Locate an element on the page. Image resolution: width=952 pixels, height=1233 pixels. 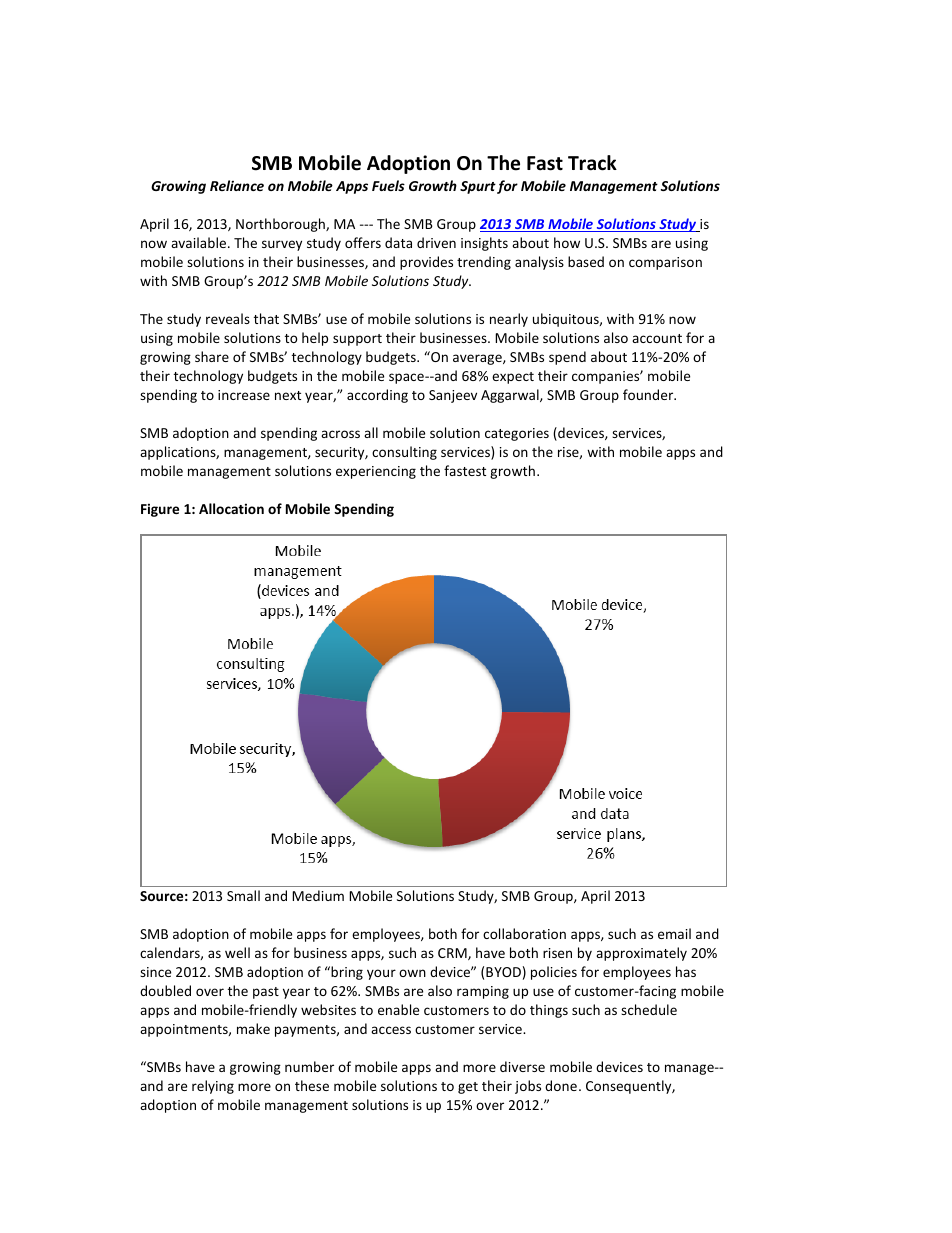
experiencing is located at coordinates (376, 472).
